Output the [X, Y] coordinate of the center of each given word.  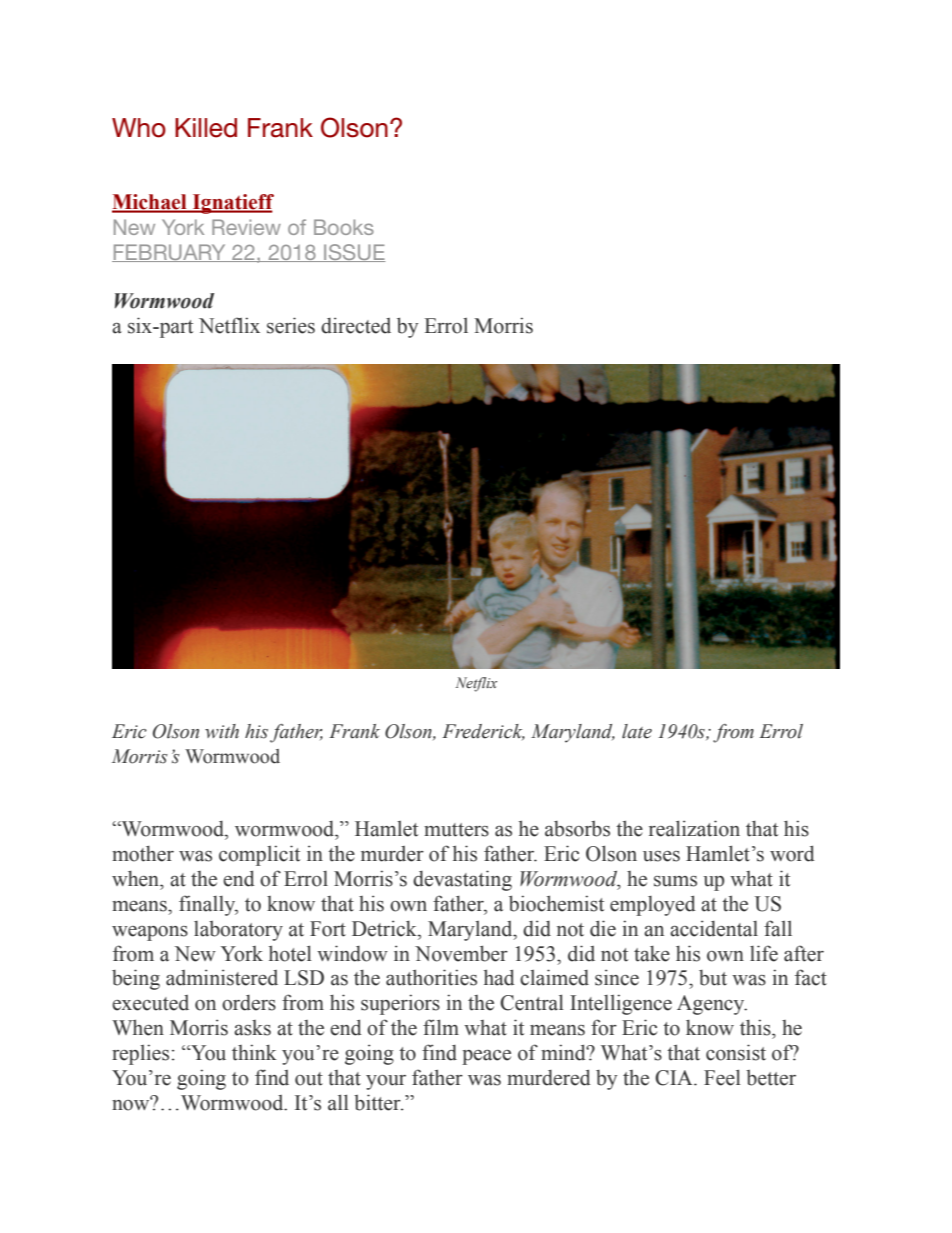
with [222, 731]
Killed [206, 128]
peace [486, 1057]
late [637, 731]
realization [694, 828]
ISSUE [353, 253]
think [254, 1052]
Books [344, 227]
